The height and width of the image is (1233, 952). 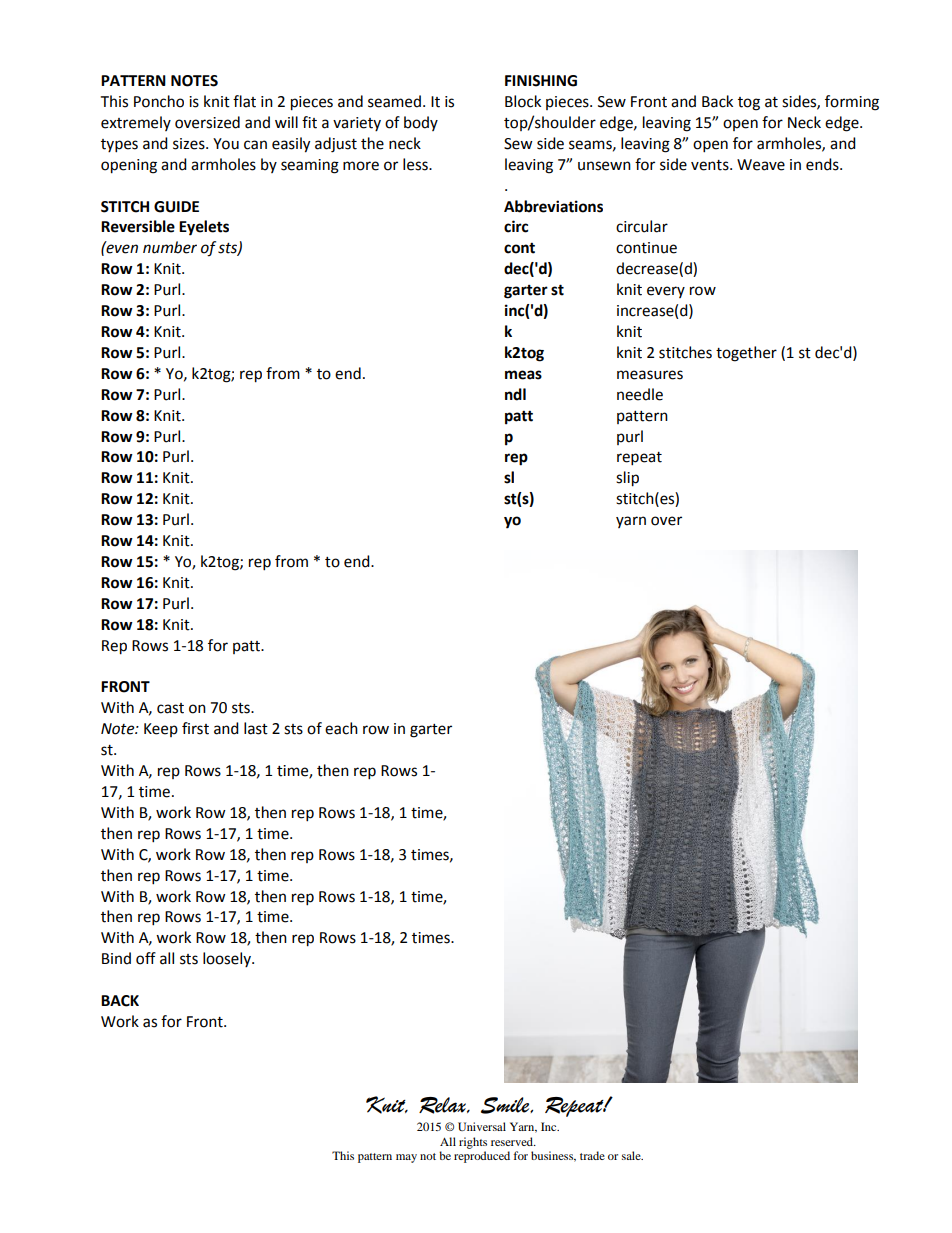 What do you see at coordinates (761, 165) in the image?
I see `Weave` at bounding box center [761, 165].
